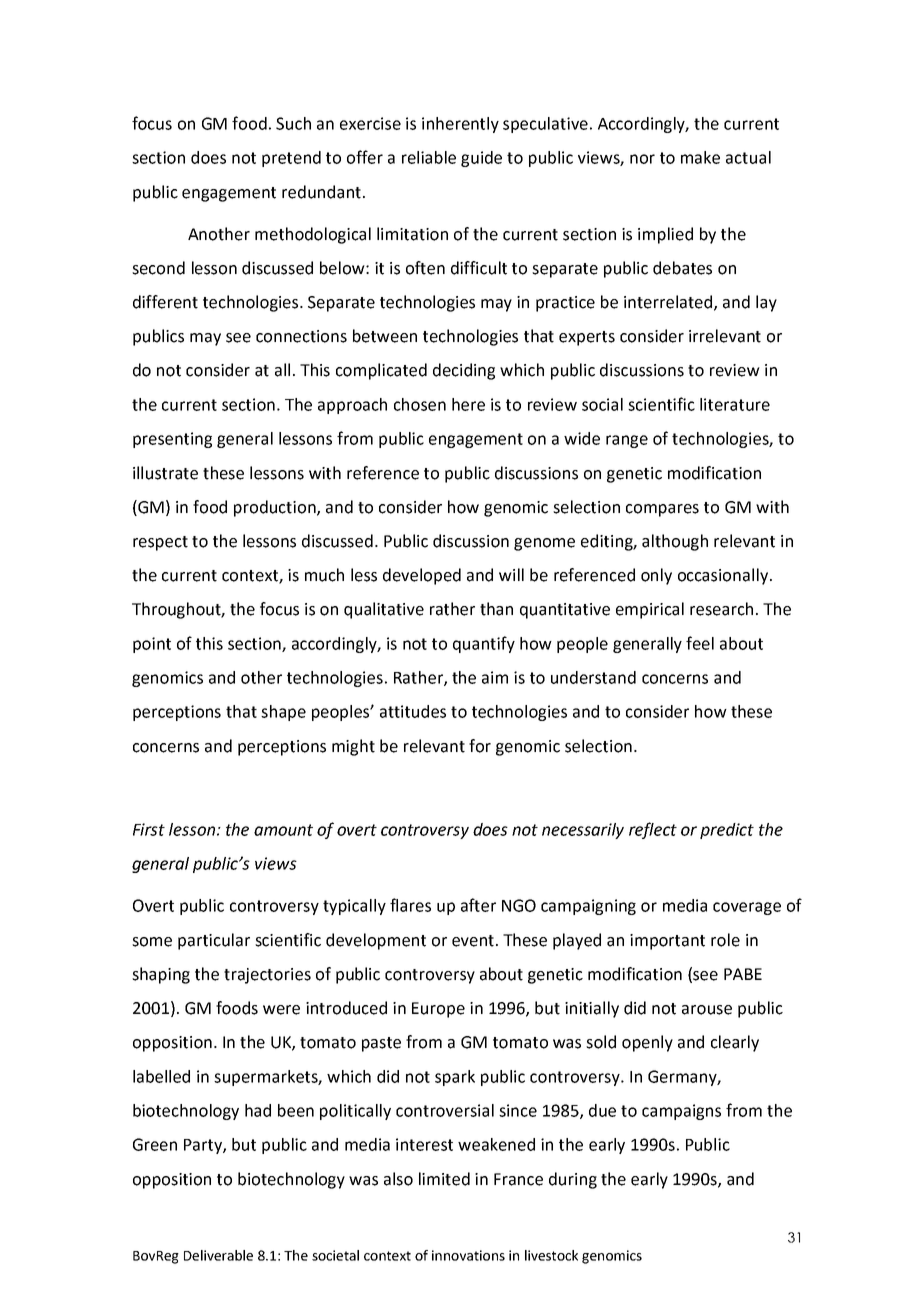 The image size is (924, 1308). What do you see at coordinates (464, 371) in the screenshot?
I see `deciding` at bounding box center [464, 371].
